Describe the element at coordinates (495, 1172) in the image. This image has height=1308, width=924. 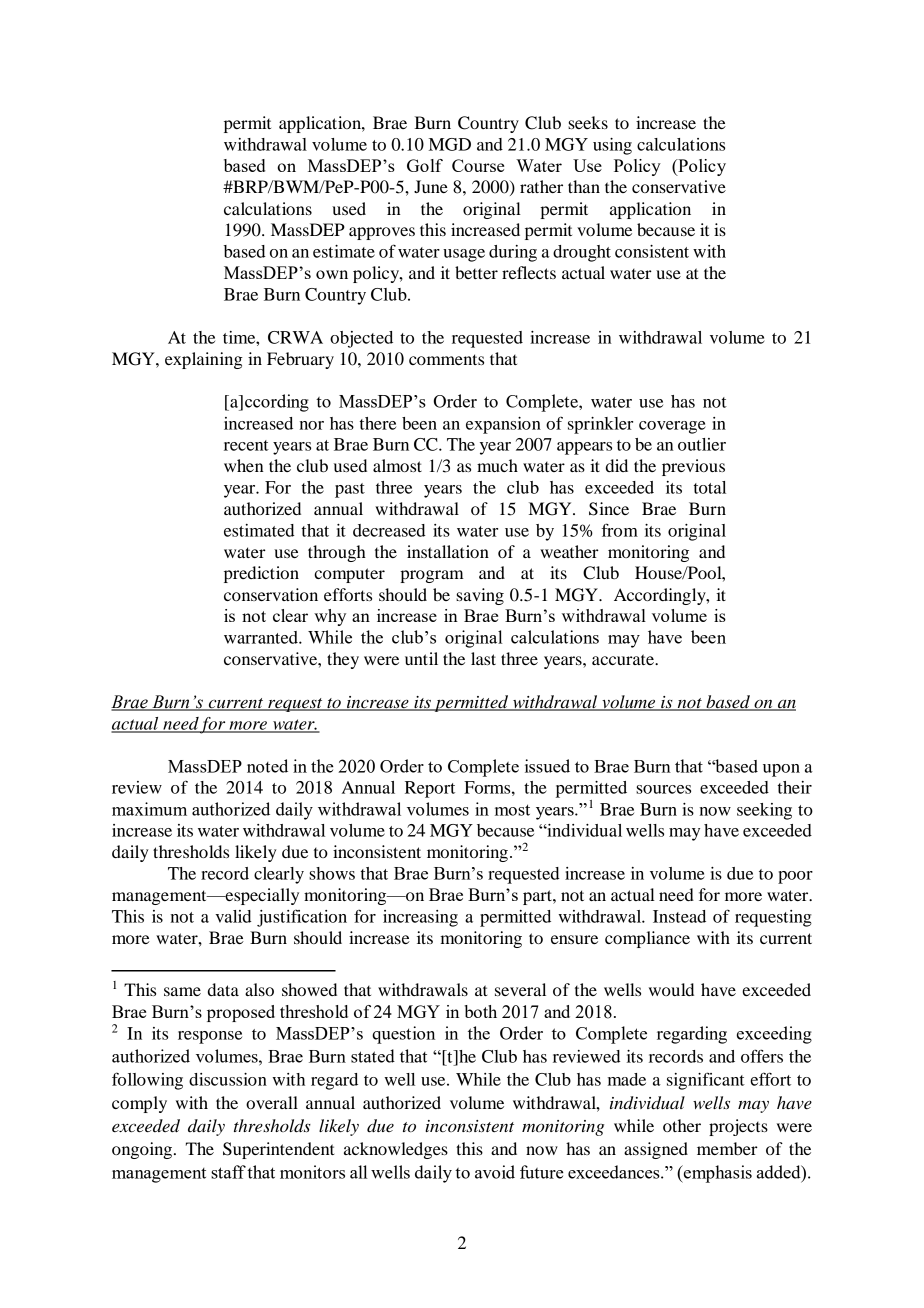
I see `avoid` at that location.
